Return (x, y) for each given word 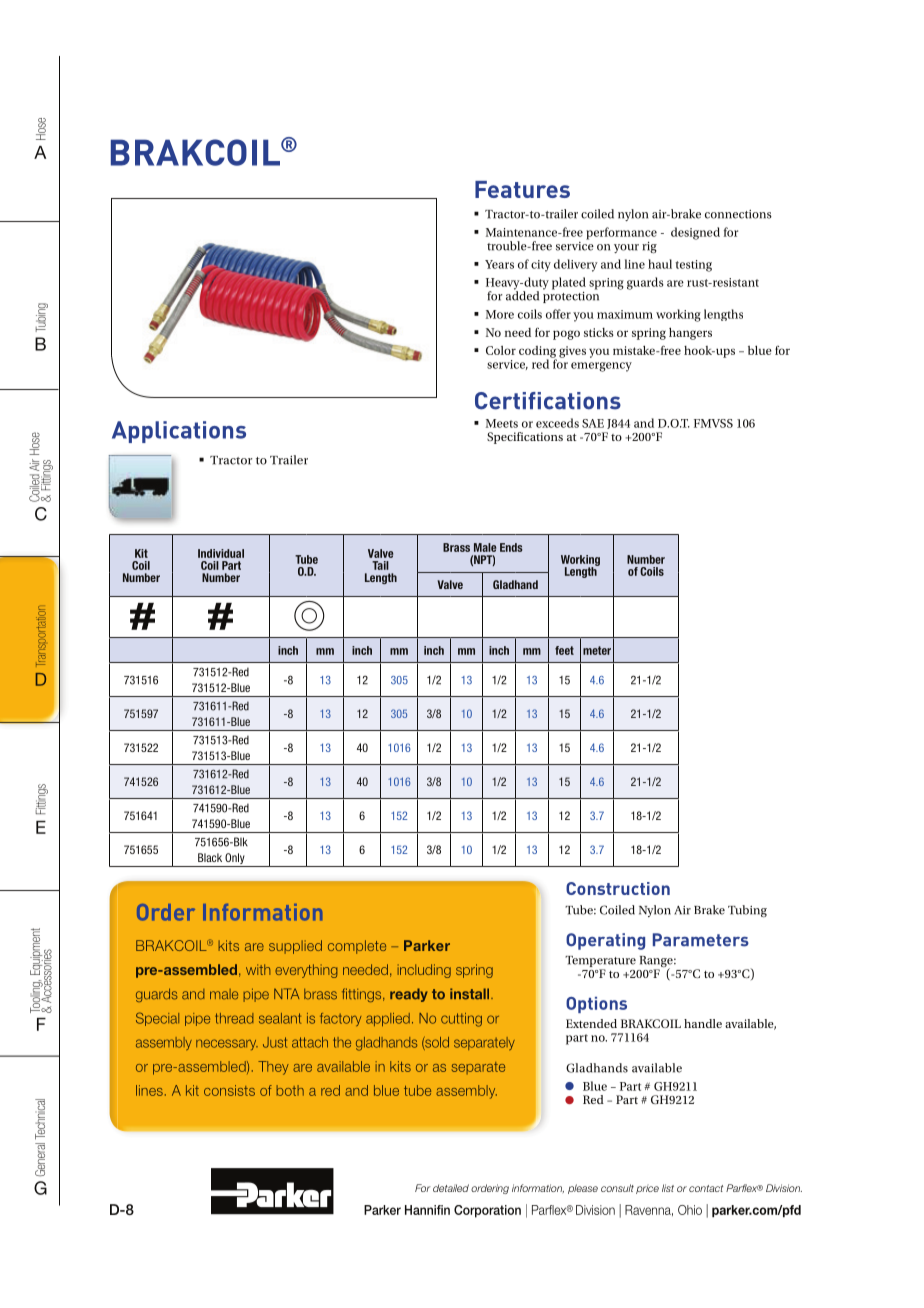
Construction (618, 888)
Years (499, 264)
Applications (179, 432)
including (424, 971)
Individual (221, 553)
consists (229, 1090)
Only (235, 860)
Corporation (487, 1211)
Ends (511, 547)
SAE (593, 423)
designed (695, 233)
